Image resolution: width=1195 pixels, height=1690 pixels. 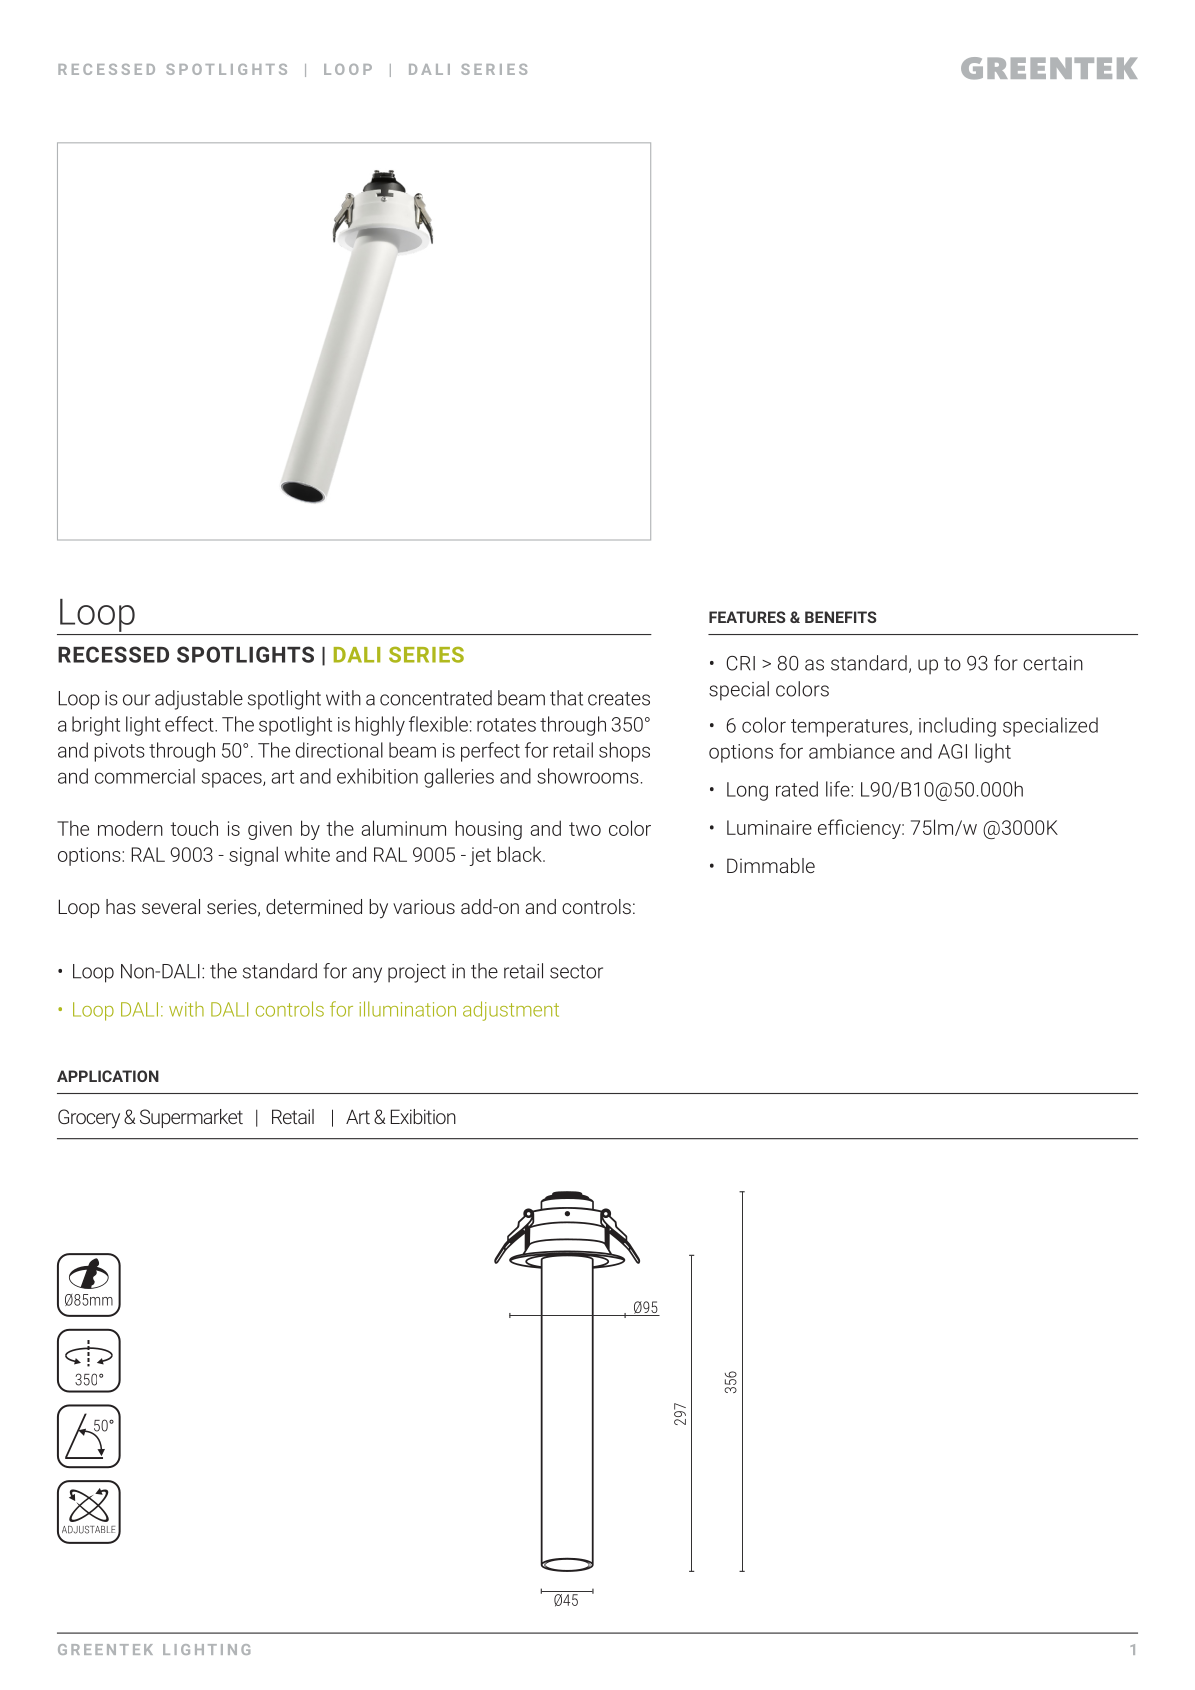 I want to click on rotates, so click(x=506, y=725).
